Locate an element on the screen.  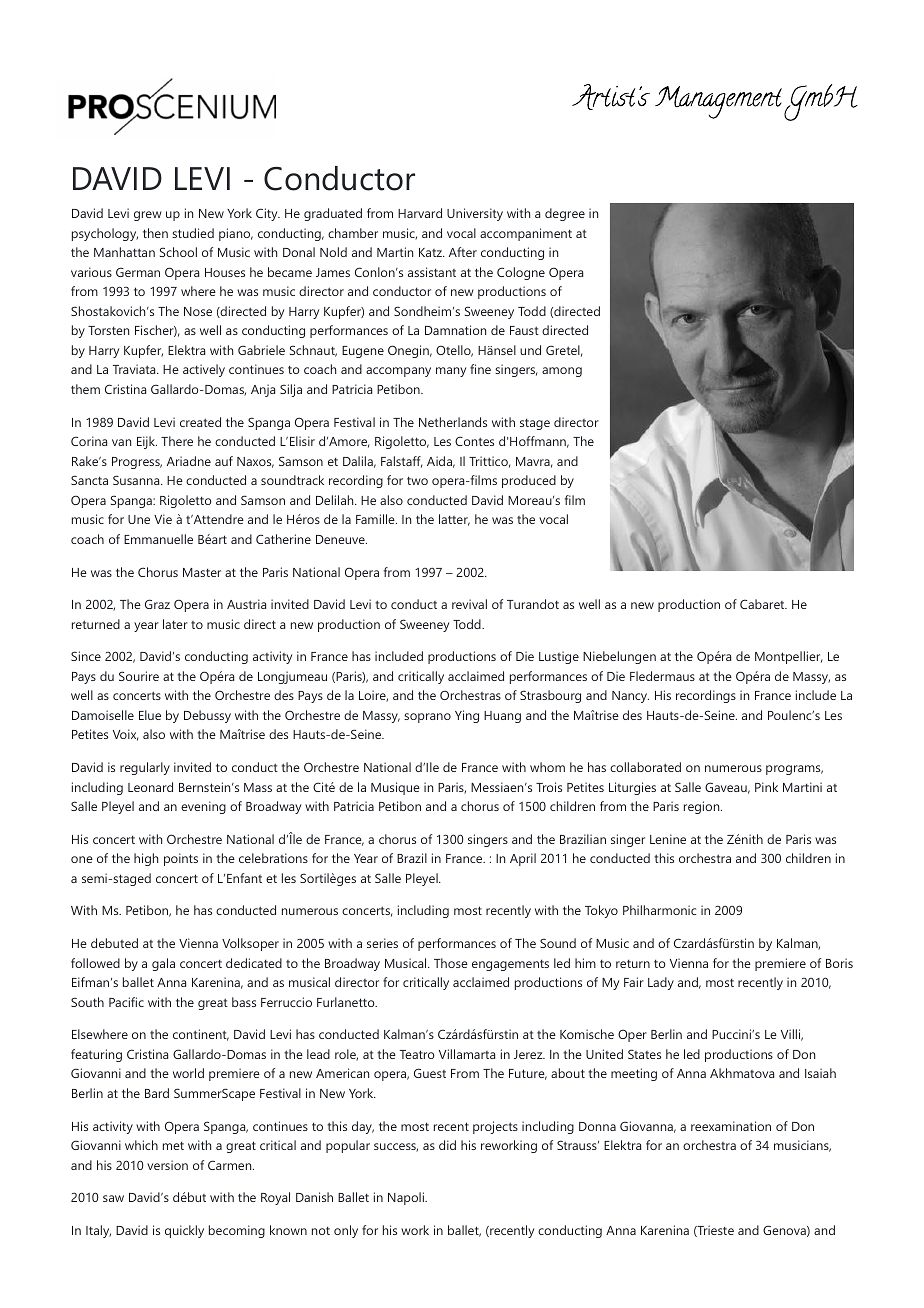
After is located at coordinates (463, 252).
